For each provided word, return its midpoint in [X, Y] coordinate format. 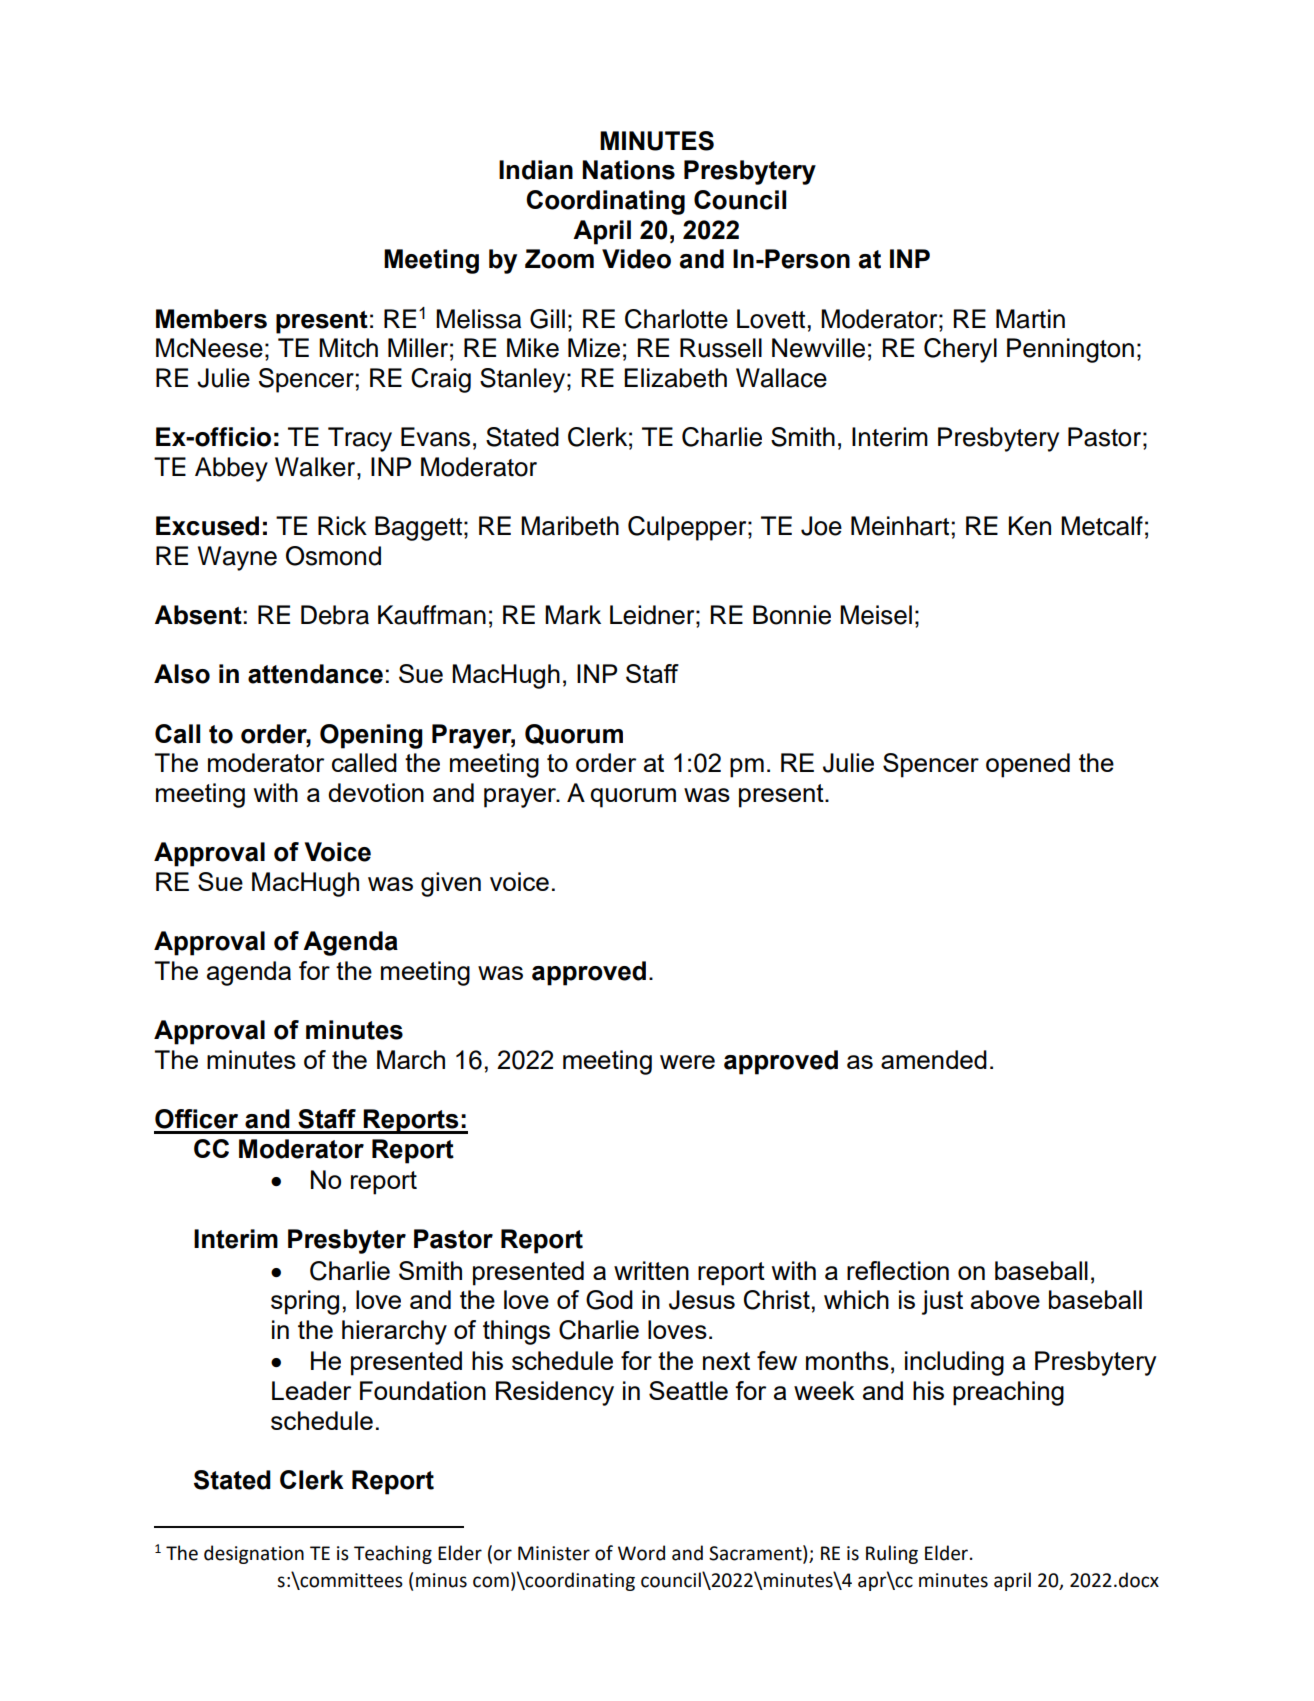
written [651, 1270]
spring [305, 1302]
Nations [628, 170]
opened [1028, 765]
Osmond [333, 556]
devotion [376, 792]
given [451, 884]
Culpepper [688, 528]
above [1005, 1299]
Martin [1030, 319]
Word [641, 1553]
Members [211, 319]
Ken [1030, 526]
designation [254, 1554]
